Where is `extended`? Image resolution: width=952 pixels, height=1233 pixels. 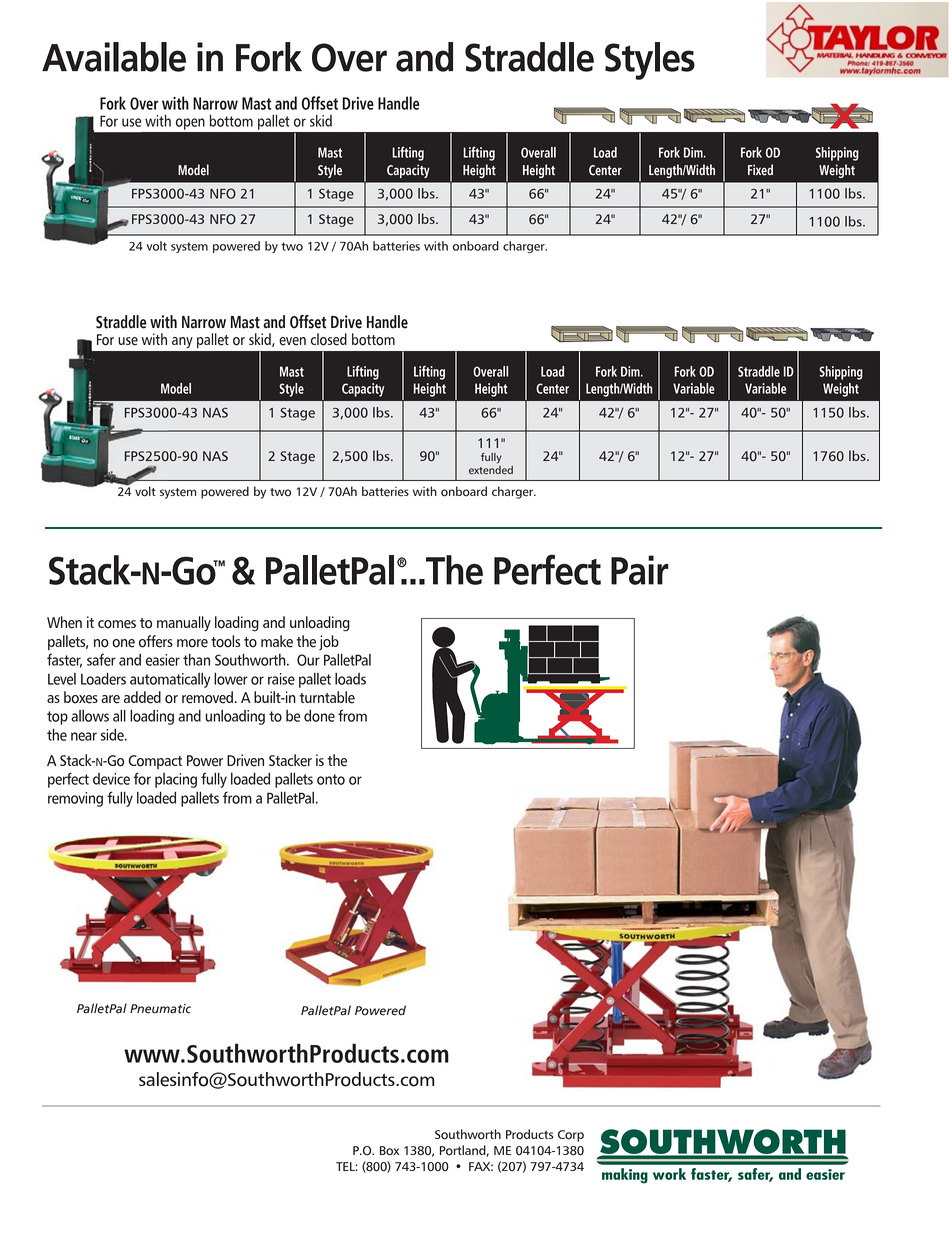
extended is located at coordinates (491, 470).
